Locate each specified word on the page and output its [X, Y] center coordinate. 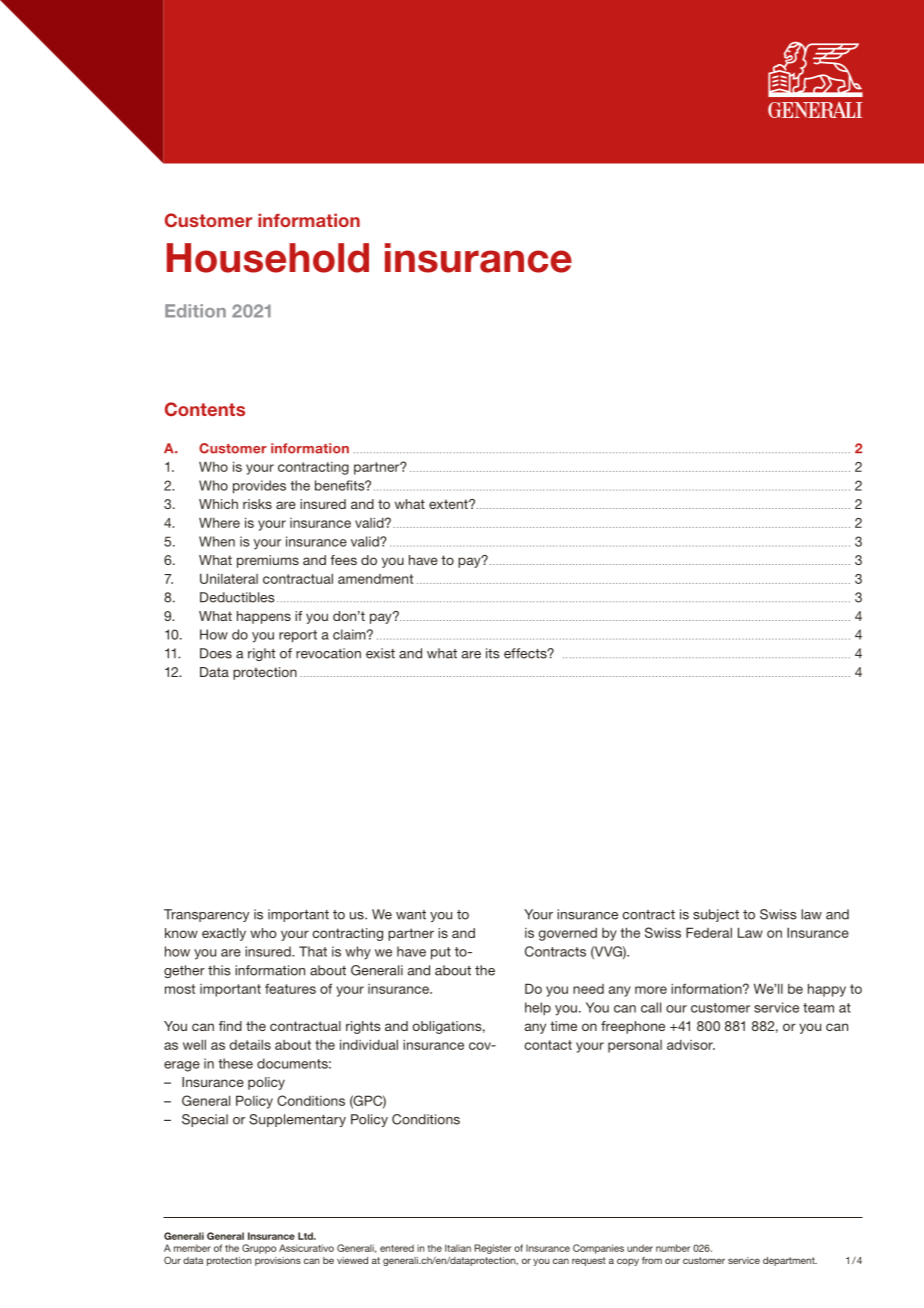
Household [268, 258]
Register [493, 1249]
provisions [278, 1261]
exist [380, 653]
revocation [328, 653]
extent [449, 504]
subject [716, 915]
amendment [375, 579]
